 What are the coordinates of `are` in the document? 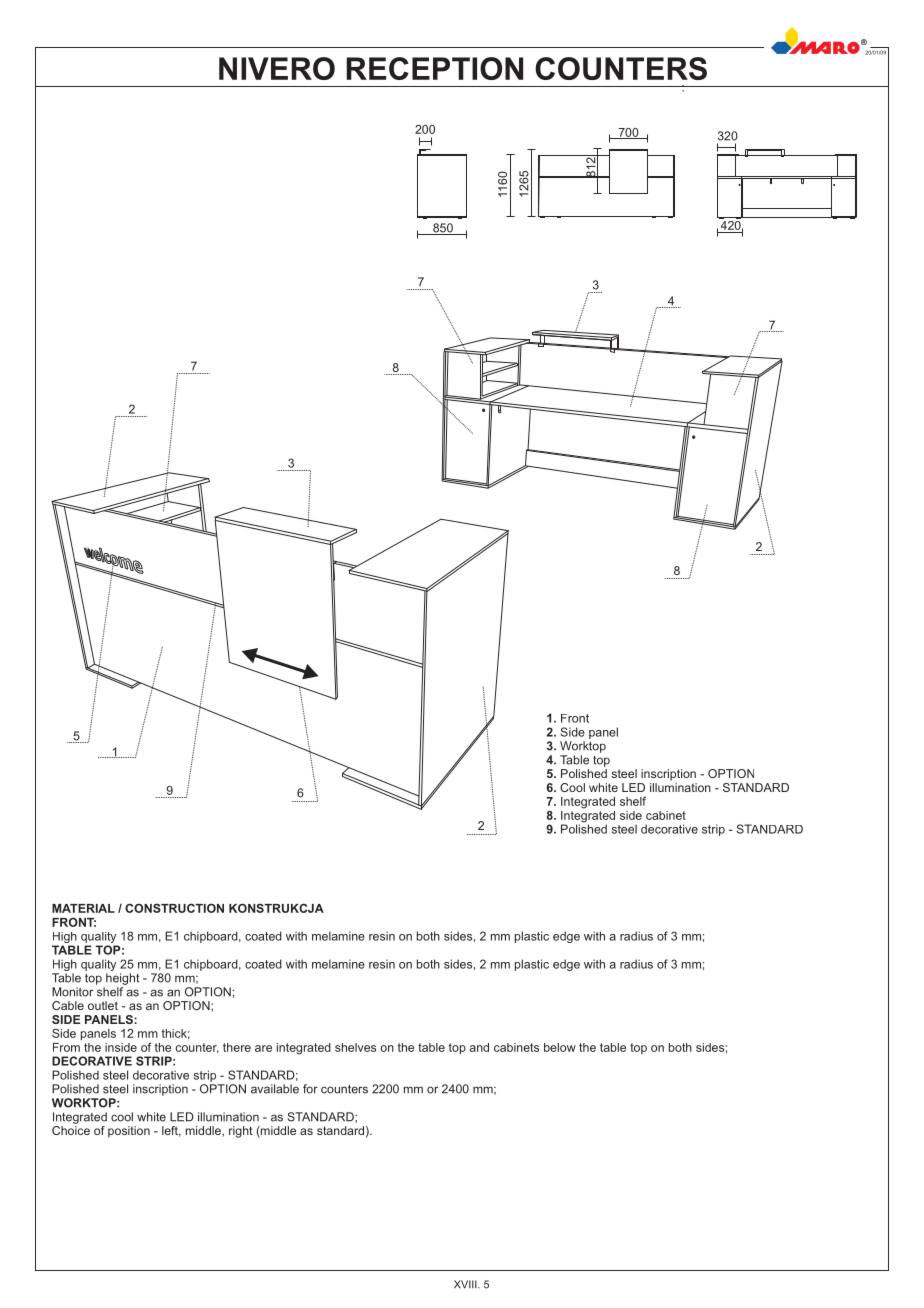 It's located at (263, 1048).
